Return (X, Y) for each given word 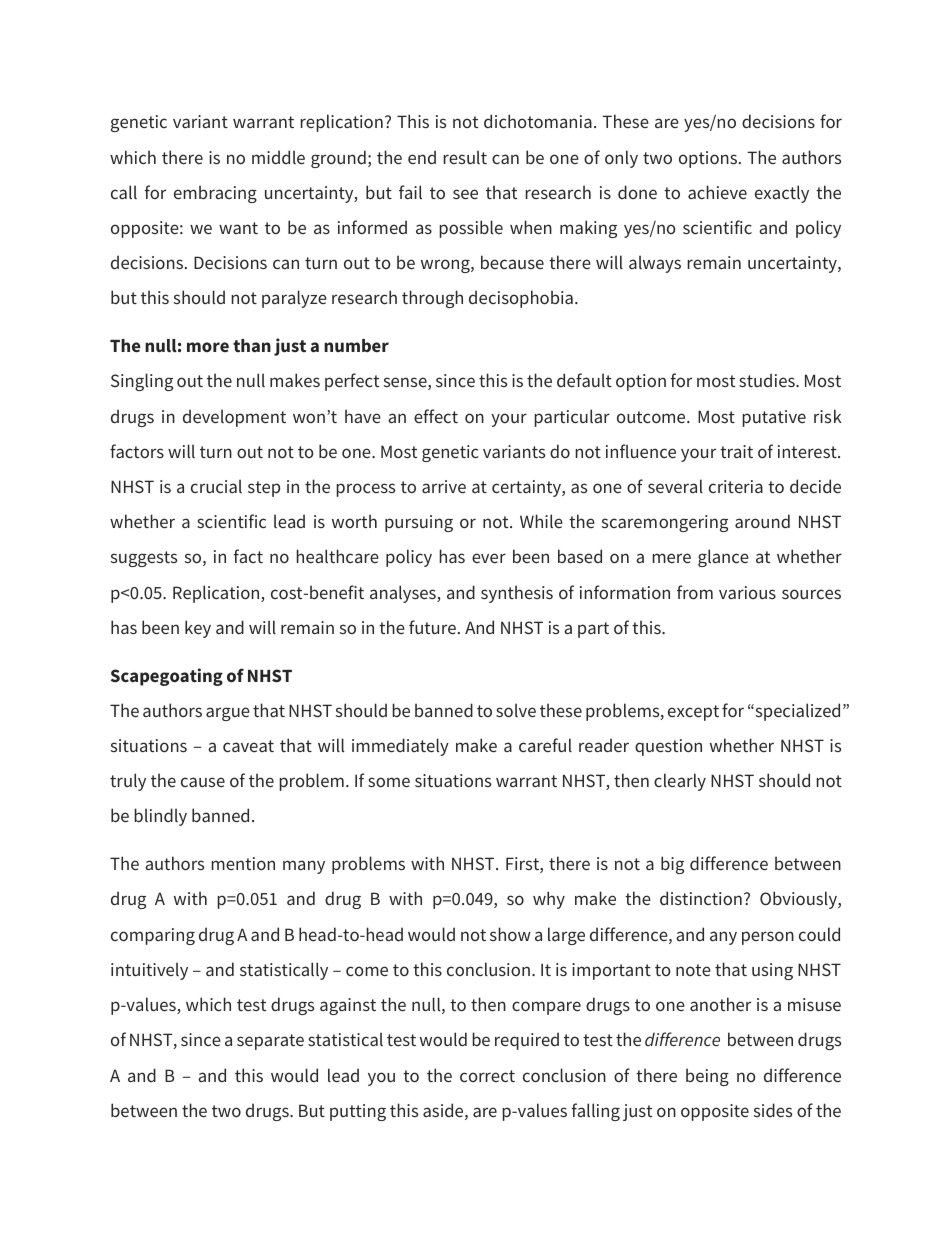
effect (436, 416)
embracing (215, 194)
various (747, 592)
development (234, 418)
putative (774, 418)
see (465, 194)
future (432, 627)
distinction (701, 898)
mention (243, 863)
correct (487, 1076)
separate (270, 1042)
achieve (717, 192)
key (198, 629)
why (549, 900)
